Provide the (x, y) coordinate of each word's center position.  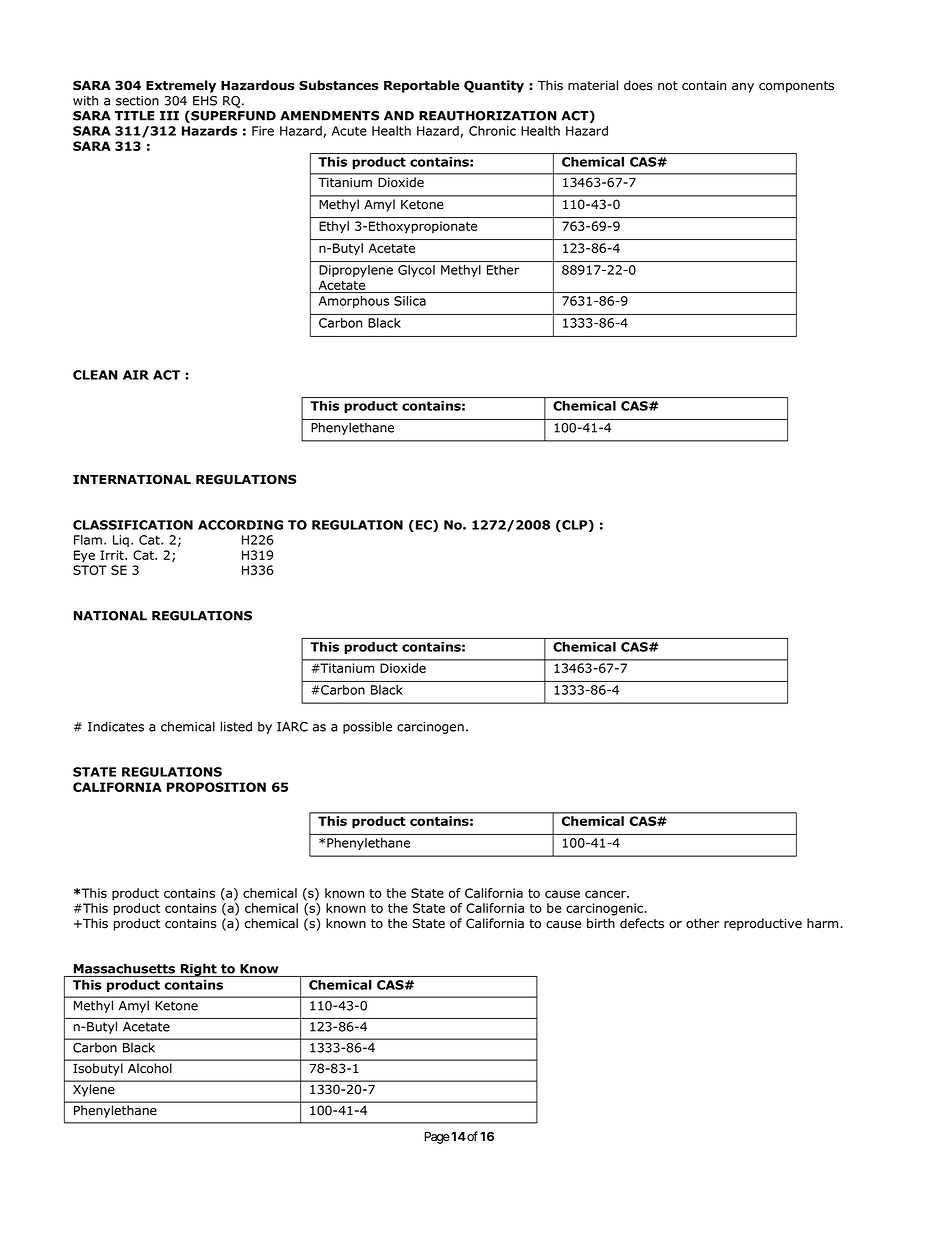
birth (601, 923)
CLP (575, 526)
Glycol (416, 271)
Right (199, 970)
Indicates (116, 726)
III (169, 116)
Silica (410, 301)
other (702, 923)
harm (824, 923)
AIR (136, 375)
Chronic (492, 131)
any (743, 88)
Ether (503, 270)
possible (367, 727)
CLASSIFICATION (133, 525)
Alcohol (149, 1068)
